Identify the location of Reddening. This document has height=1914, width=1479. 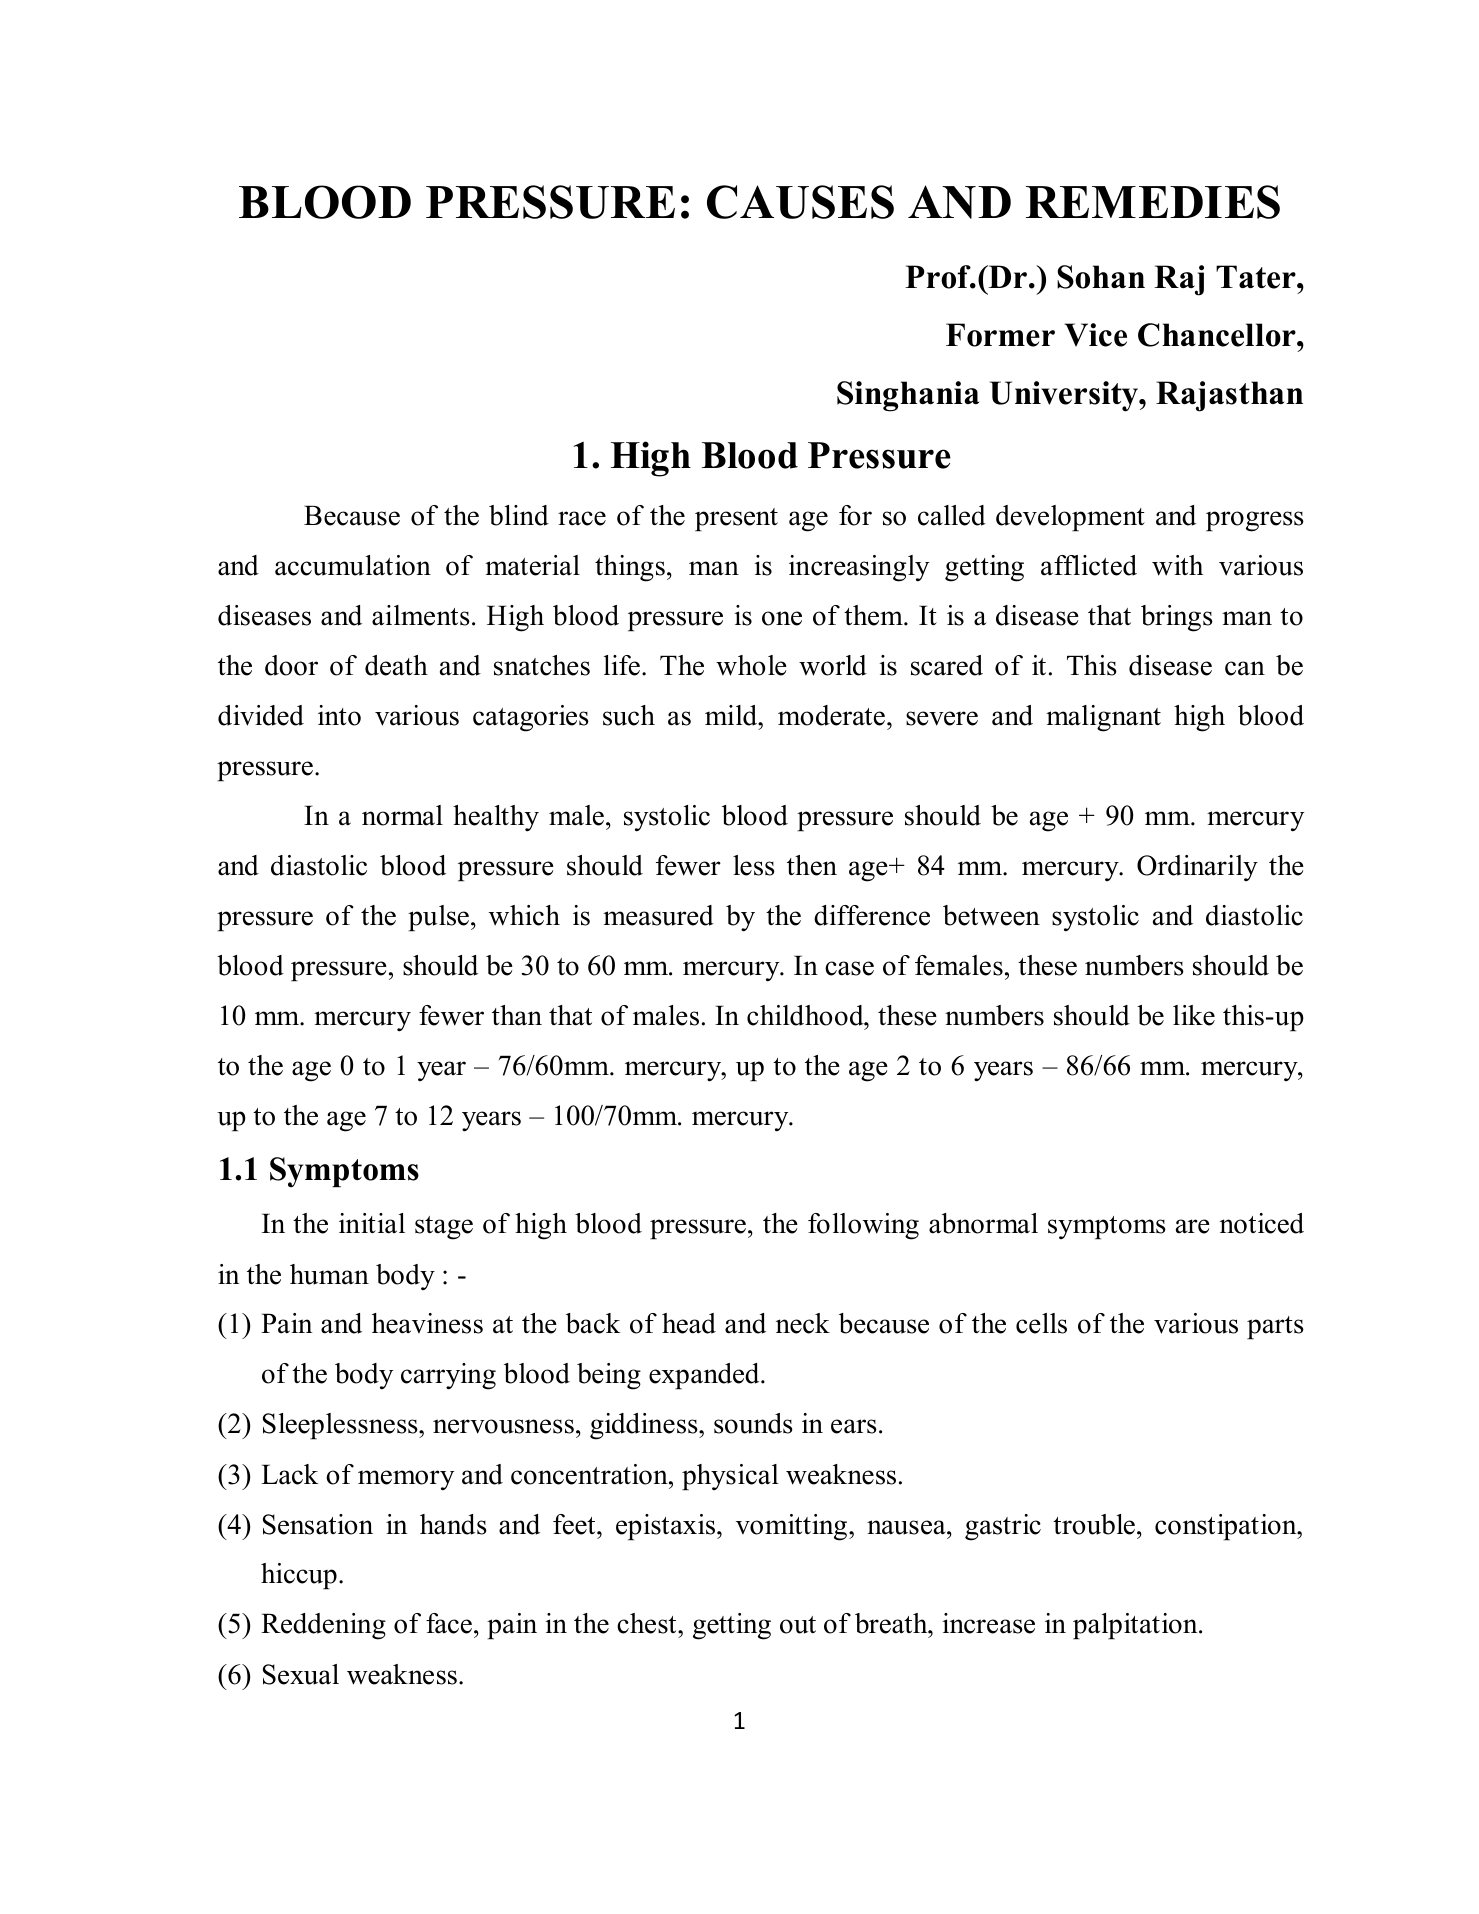
(323, 1626).
